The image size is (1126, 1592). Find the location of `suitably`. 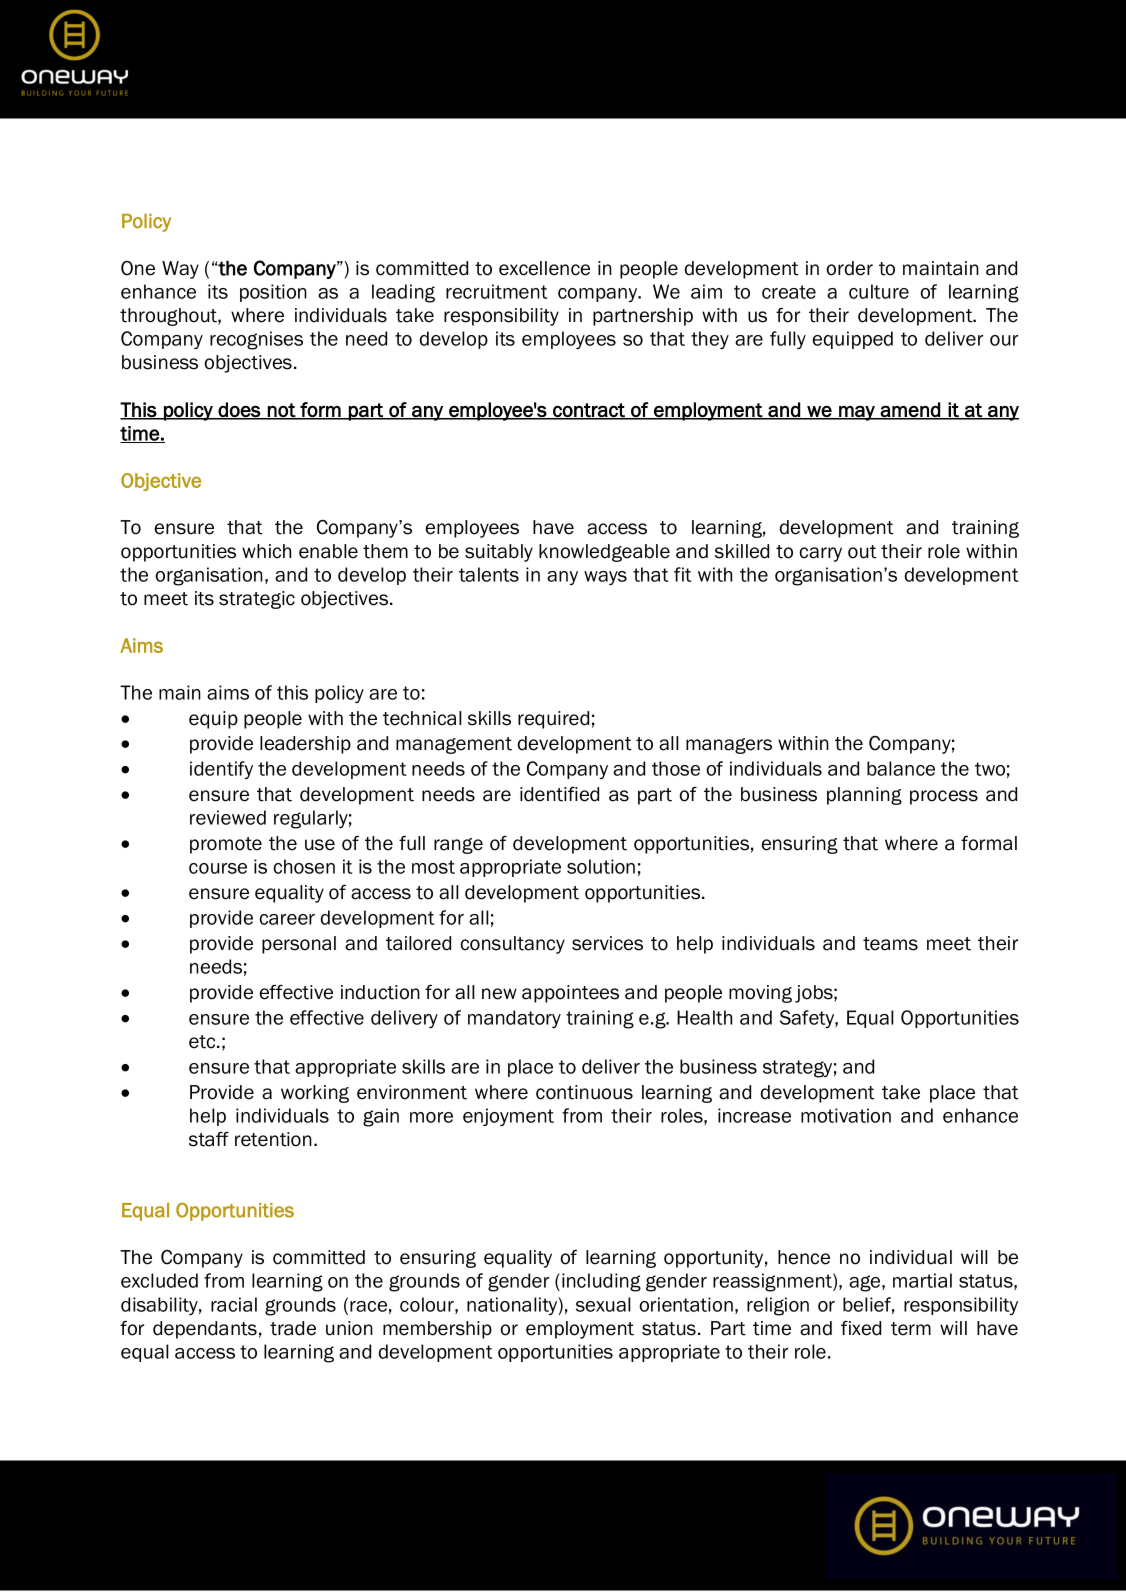

suitably is located at coordinates (499, 553).
